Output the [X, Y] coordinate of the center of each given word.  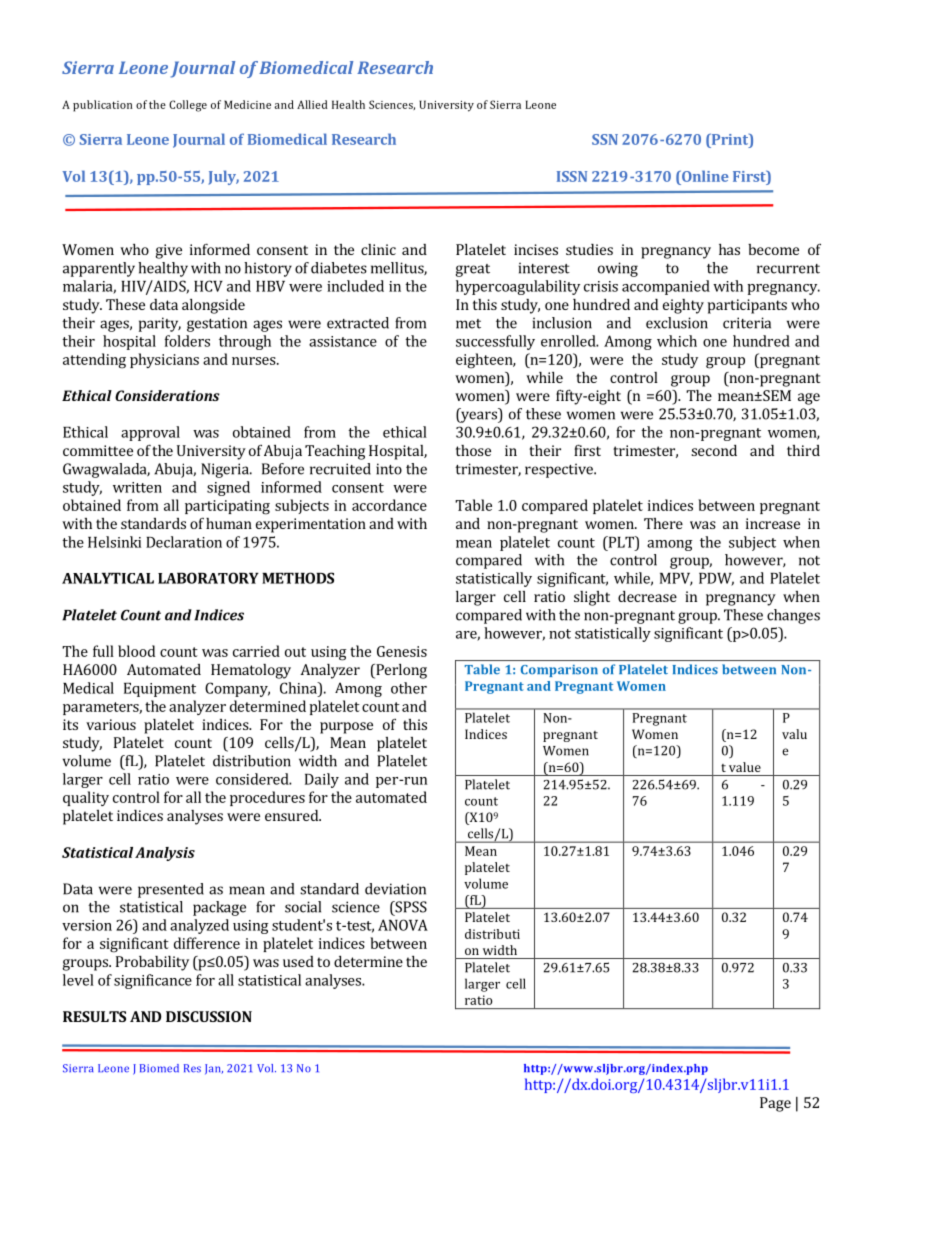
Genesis [402, 651]
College [188, 106]
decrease [647, 596]
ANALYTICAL [108, 578]
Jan [214, 1069]
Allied [312, 104]
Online [704, 176]
